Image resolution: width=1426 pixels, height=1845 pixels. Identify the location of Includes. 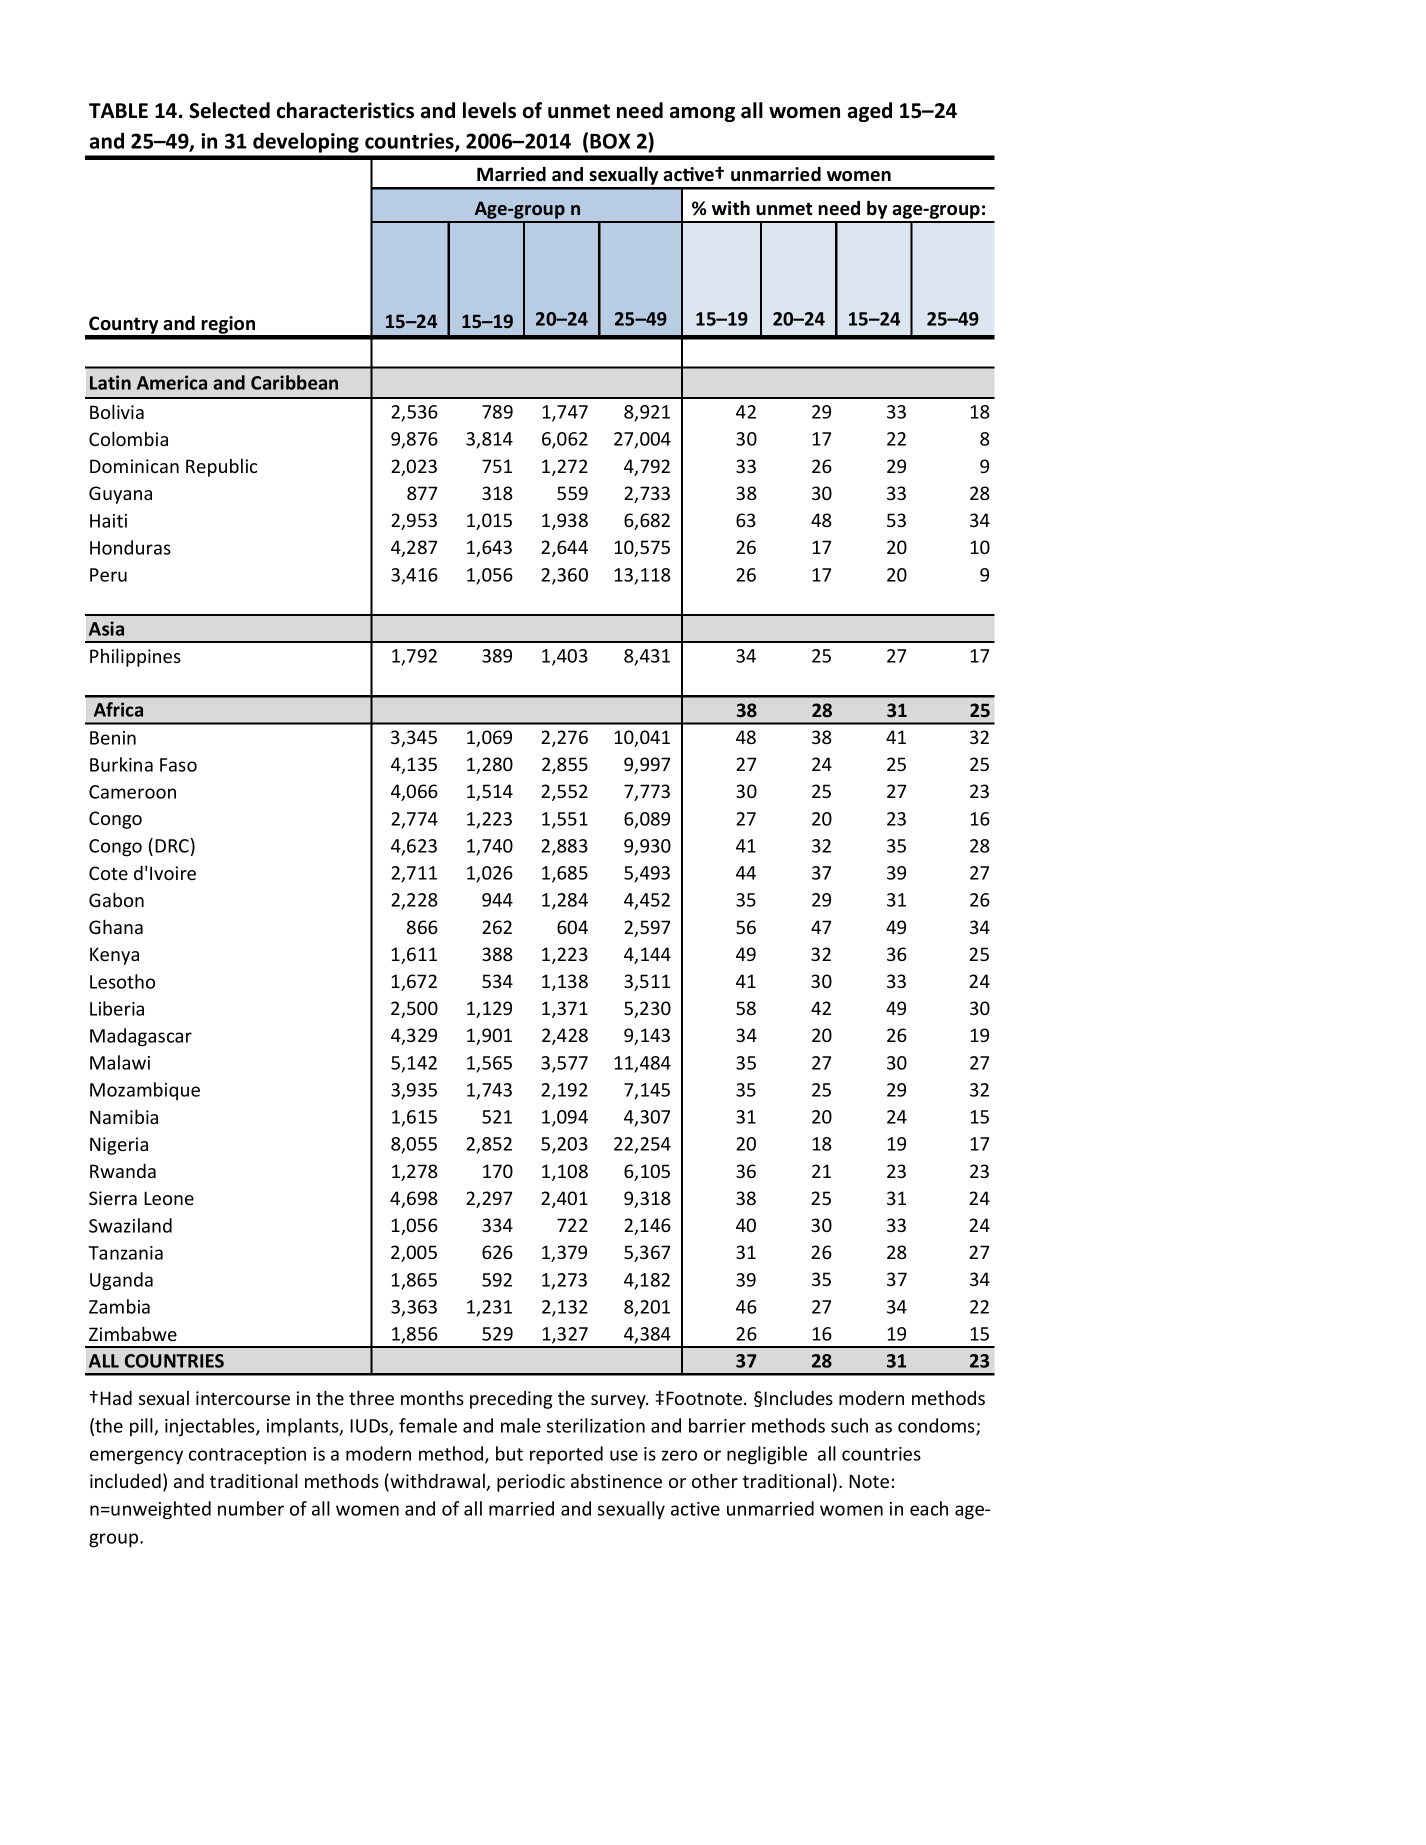
(798, 1397).
